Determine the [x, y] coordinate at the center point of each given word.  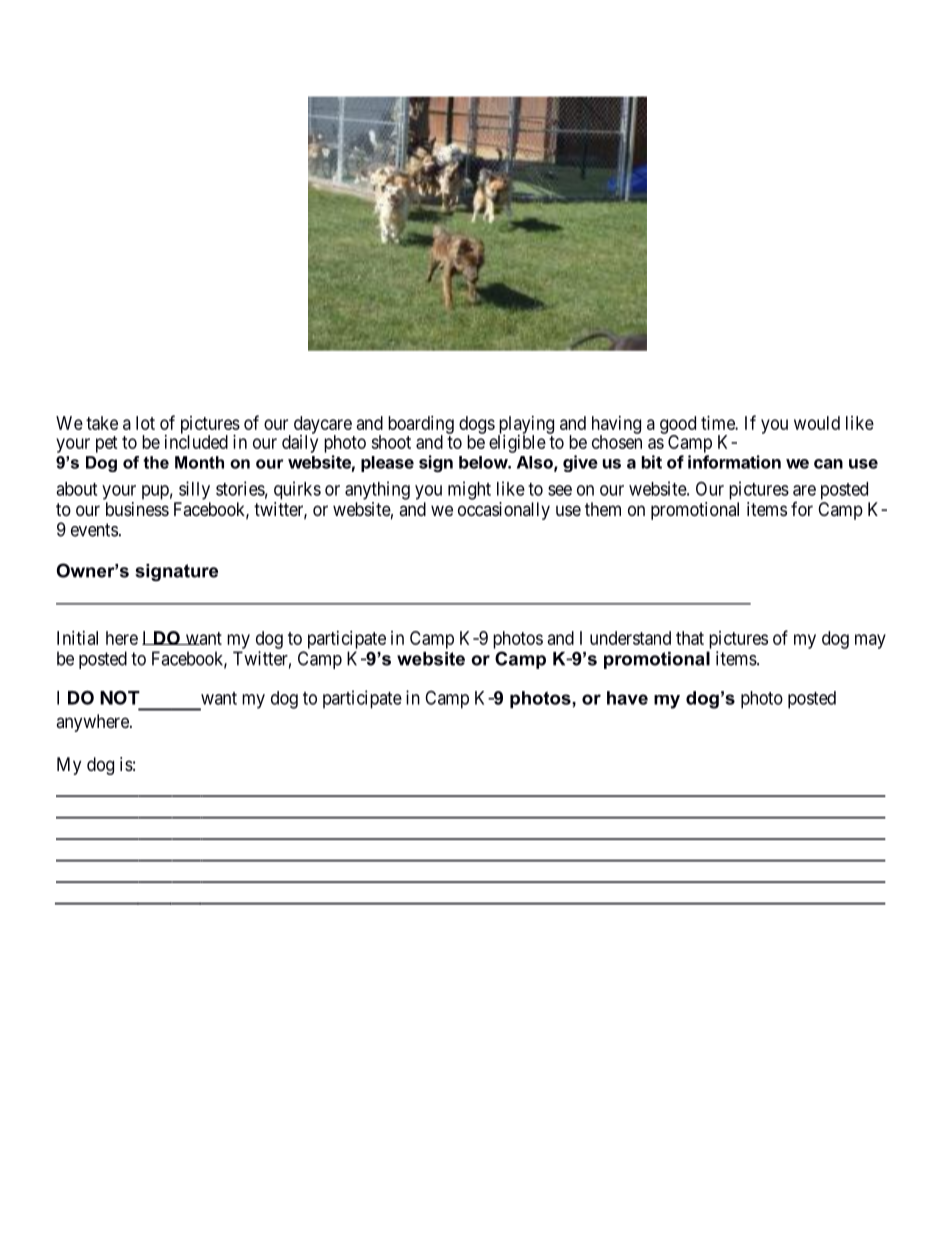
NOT [120, 697]
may [870, 641]
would [817, 423]
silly [194, 490]
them [603, 509]
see [560, 490]
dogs [477, 426]
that [690, 638]
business [137, 509]
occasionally [504, 511]
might [469, 490]
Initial [77, 638]
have [627, 698]
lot [145, 423]
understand [630, 638]
